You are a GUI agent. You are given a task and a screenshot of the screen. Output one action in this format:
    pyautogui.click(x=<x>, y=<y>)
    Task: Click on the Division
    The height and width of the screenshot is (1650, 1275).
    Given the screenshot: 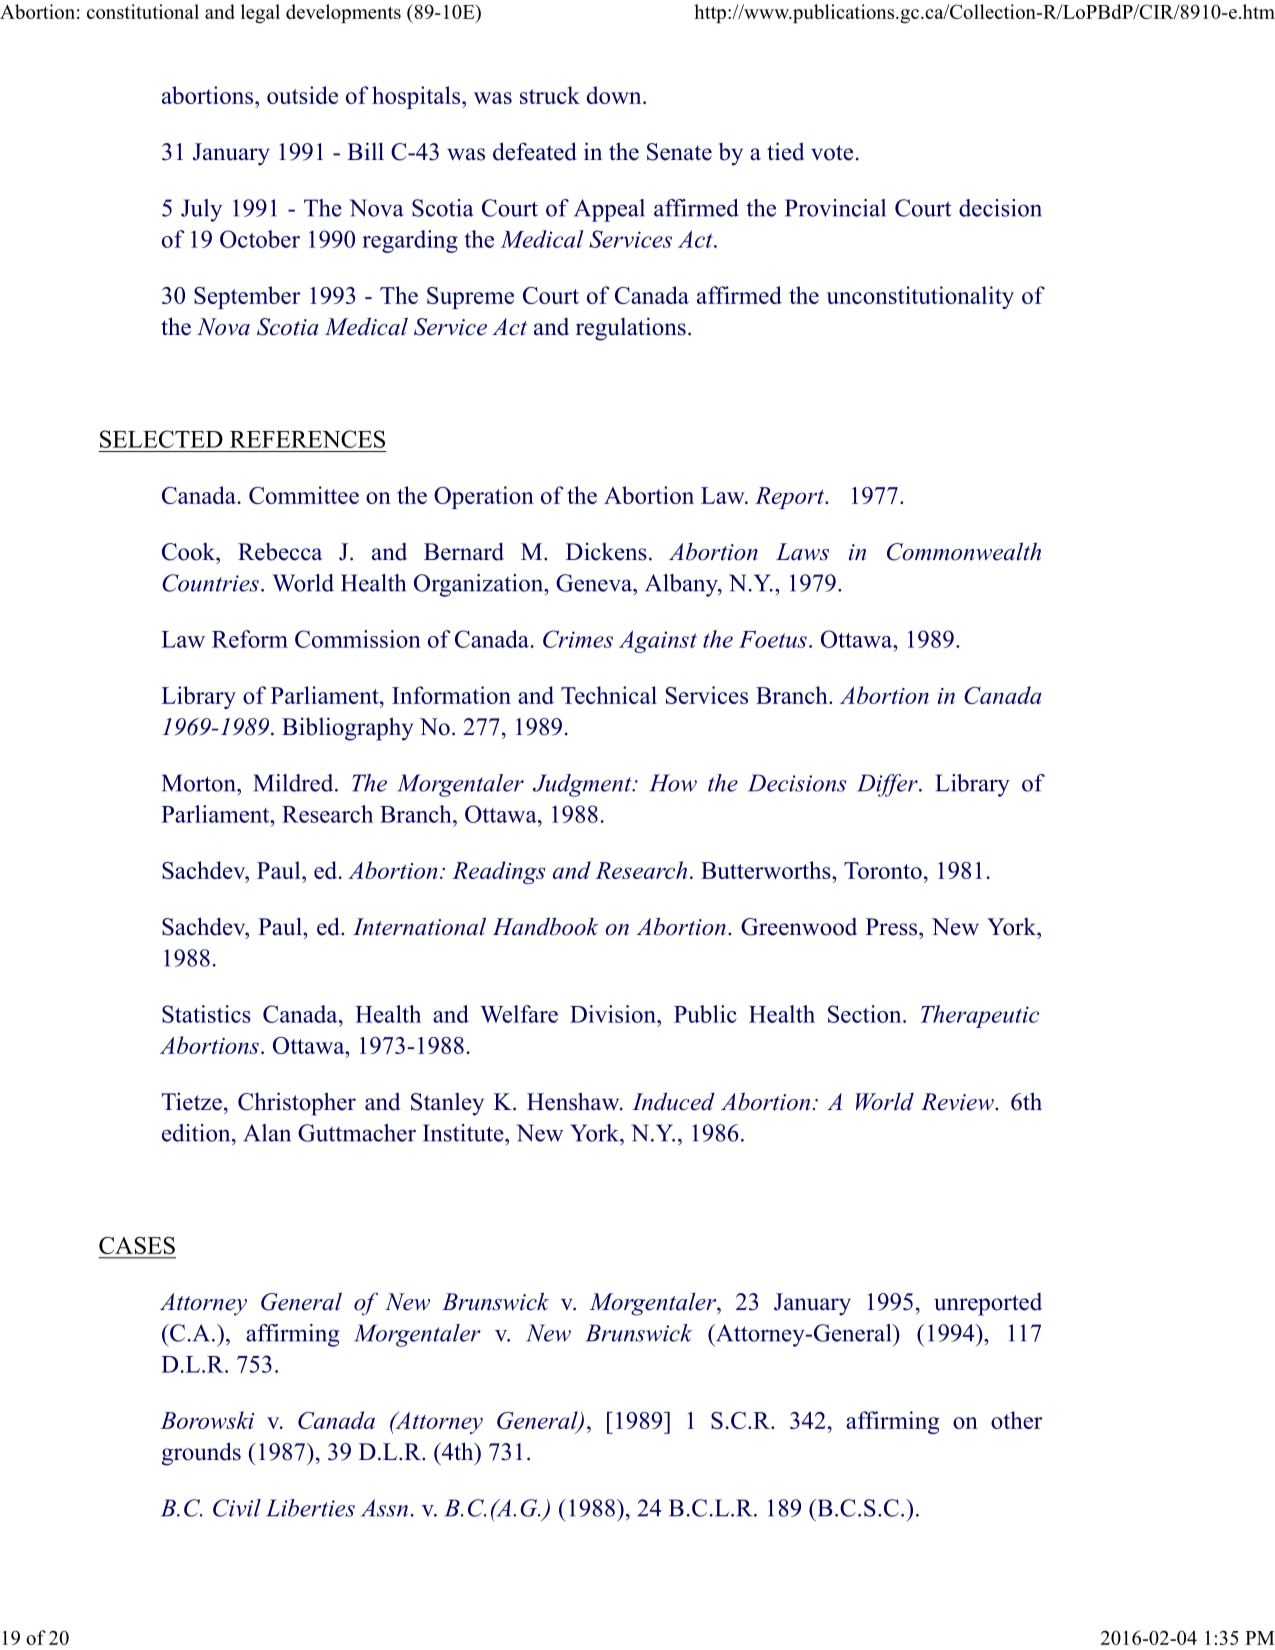 What is the action you would take?
    pyautogui.click(x=614, y=1014)
